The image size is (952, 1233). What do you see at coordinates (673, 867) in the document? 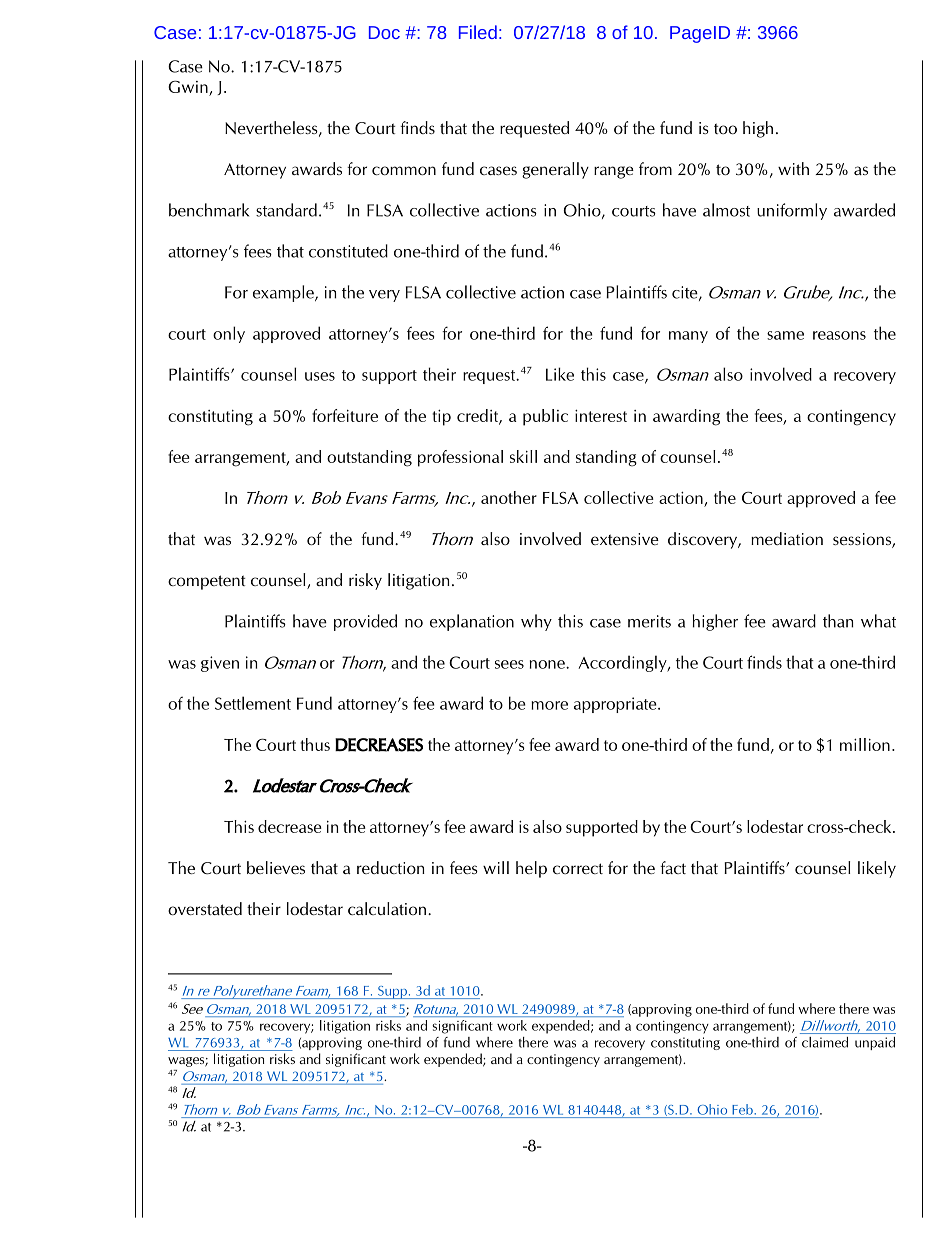
I see `fact` at bounding box center [673, 867].
